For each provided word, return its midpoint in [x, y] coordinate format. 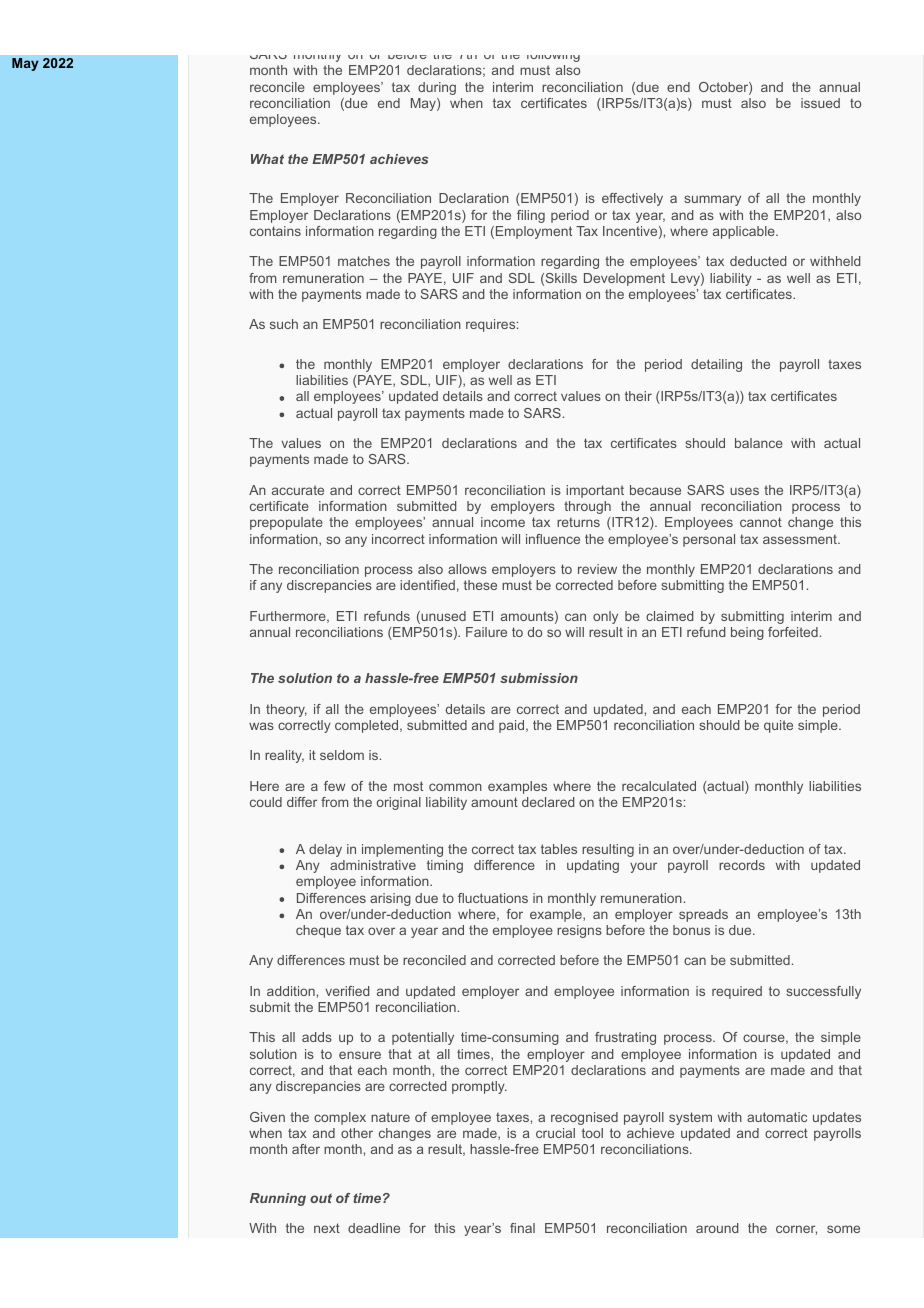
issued [820, 103]
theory [286, 710]
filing [531, 216]
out [321, 1198]
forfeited [793, 632]
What [267, 159]
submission [539, 678]
